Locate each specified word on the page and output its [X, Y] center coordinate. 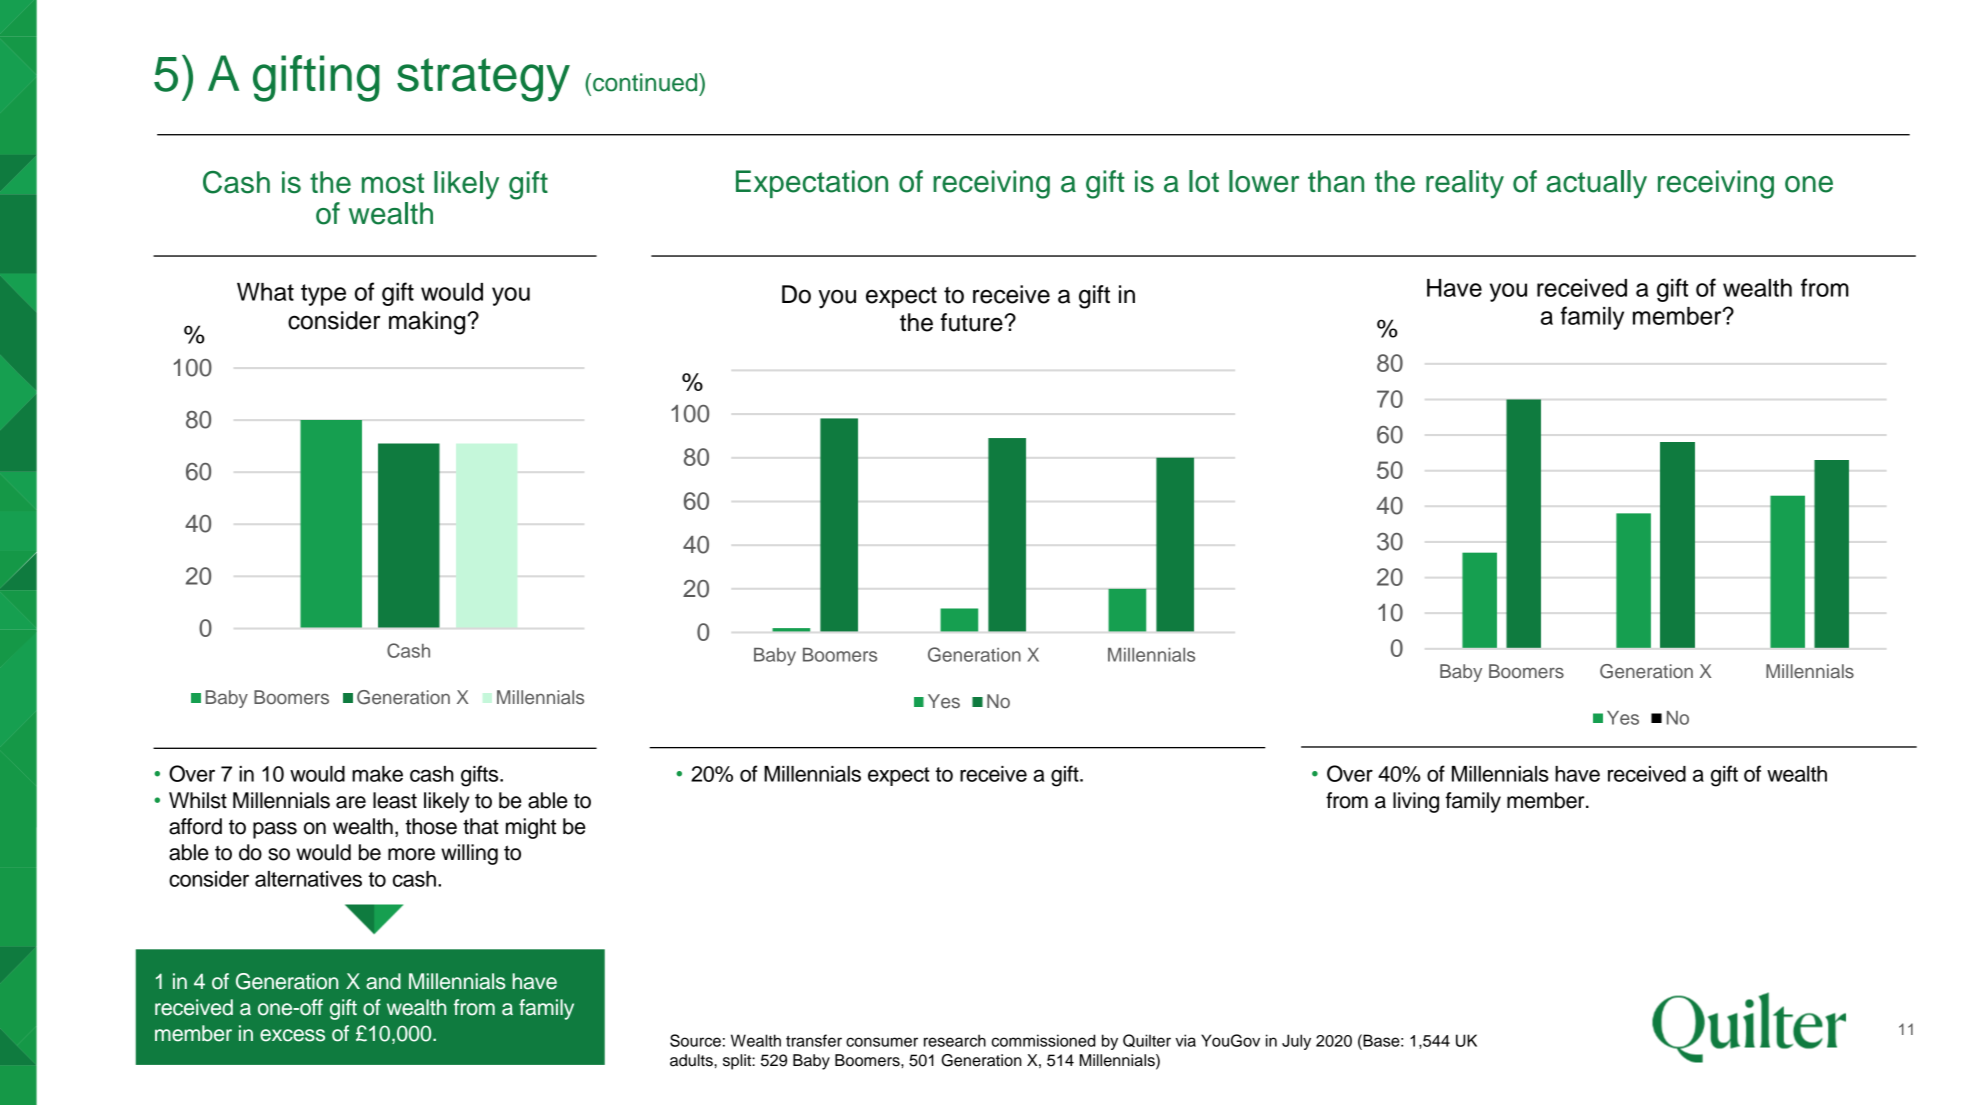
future [973, 322]
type [323, 295]
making [428, 323]
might [531, 828]
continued [646, 82]
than [1336, 181]
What [265, 292]
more [411, 854]
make [377, 774]
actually [1597, 184]
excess [292, 1035]
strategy [483, 80]
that [481, 826]
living [1416, 802]
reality [1465, 184]
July [1296, 1042]
